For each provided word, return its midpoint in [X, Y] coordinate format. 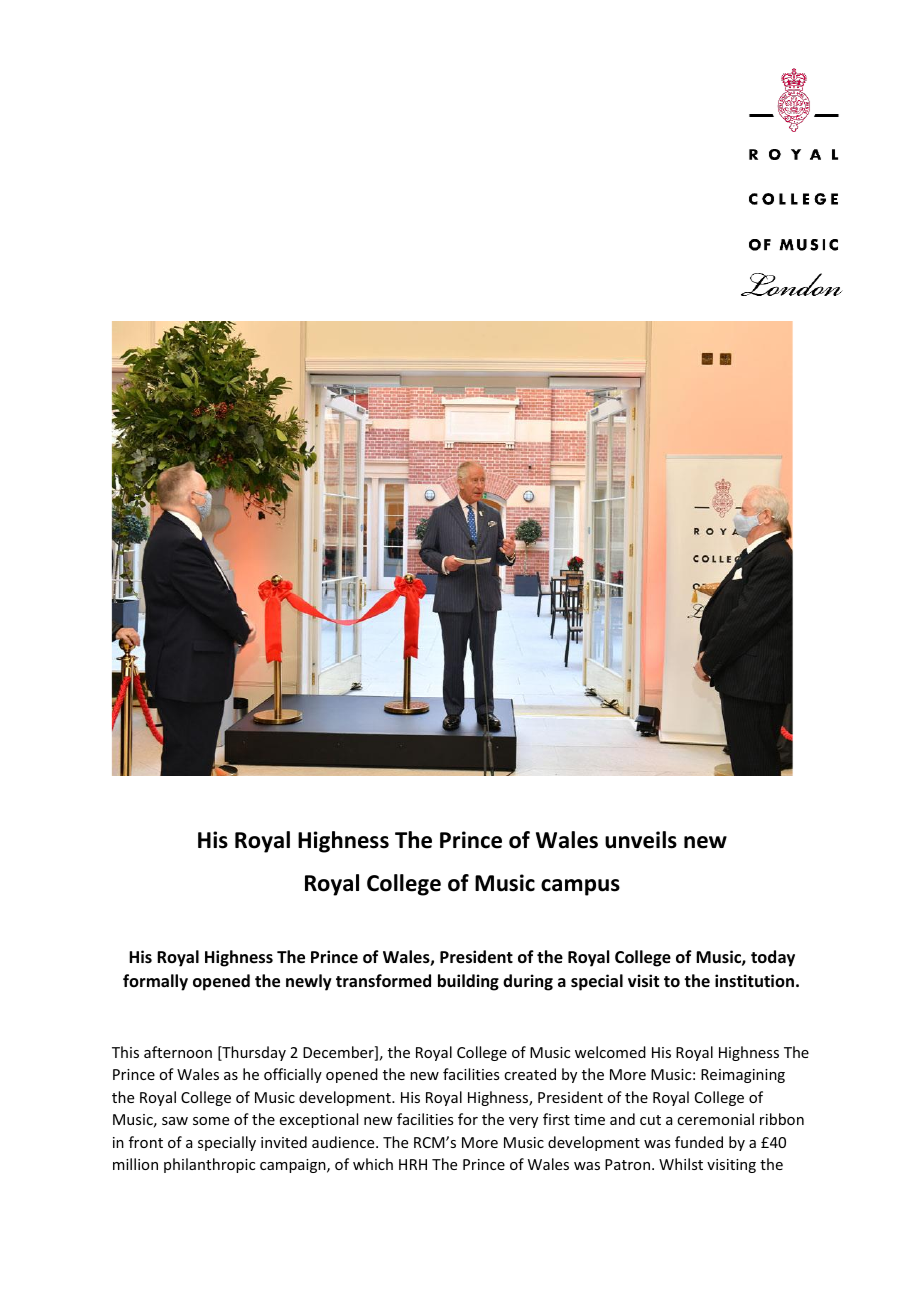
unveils [641, 840]
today [773, 958]
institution [754, 980]
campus [580, 887]
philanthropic [209, 1165]
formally [155, 982]
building [468, 982]
